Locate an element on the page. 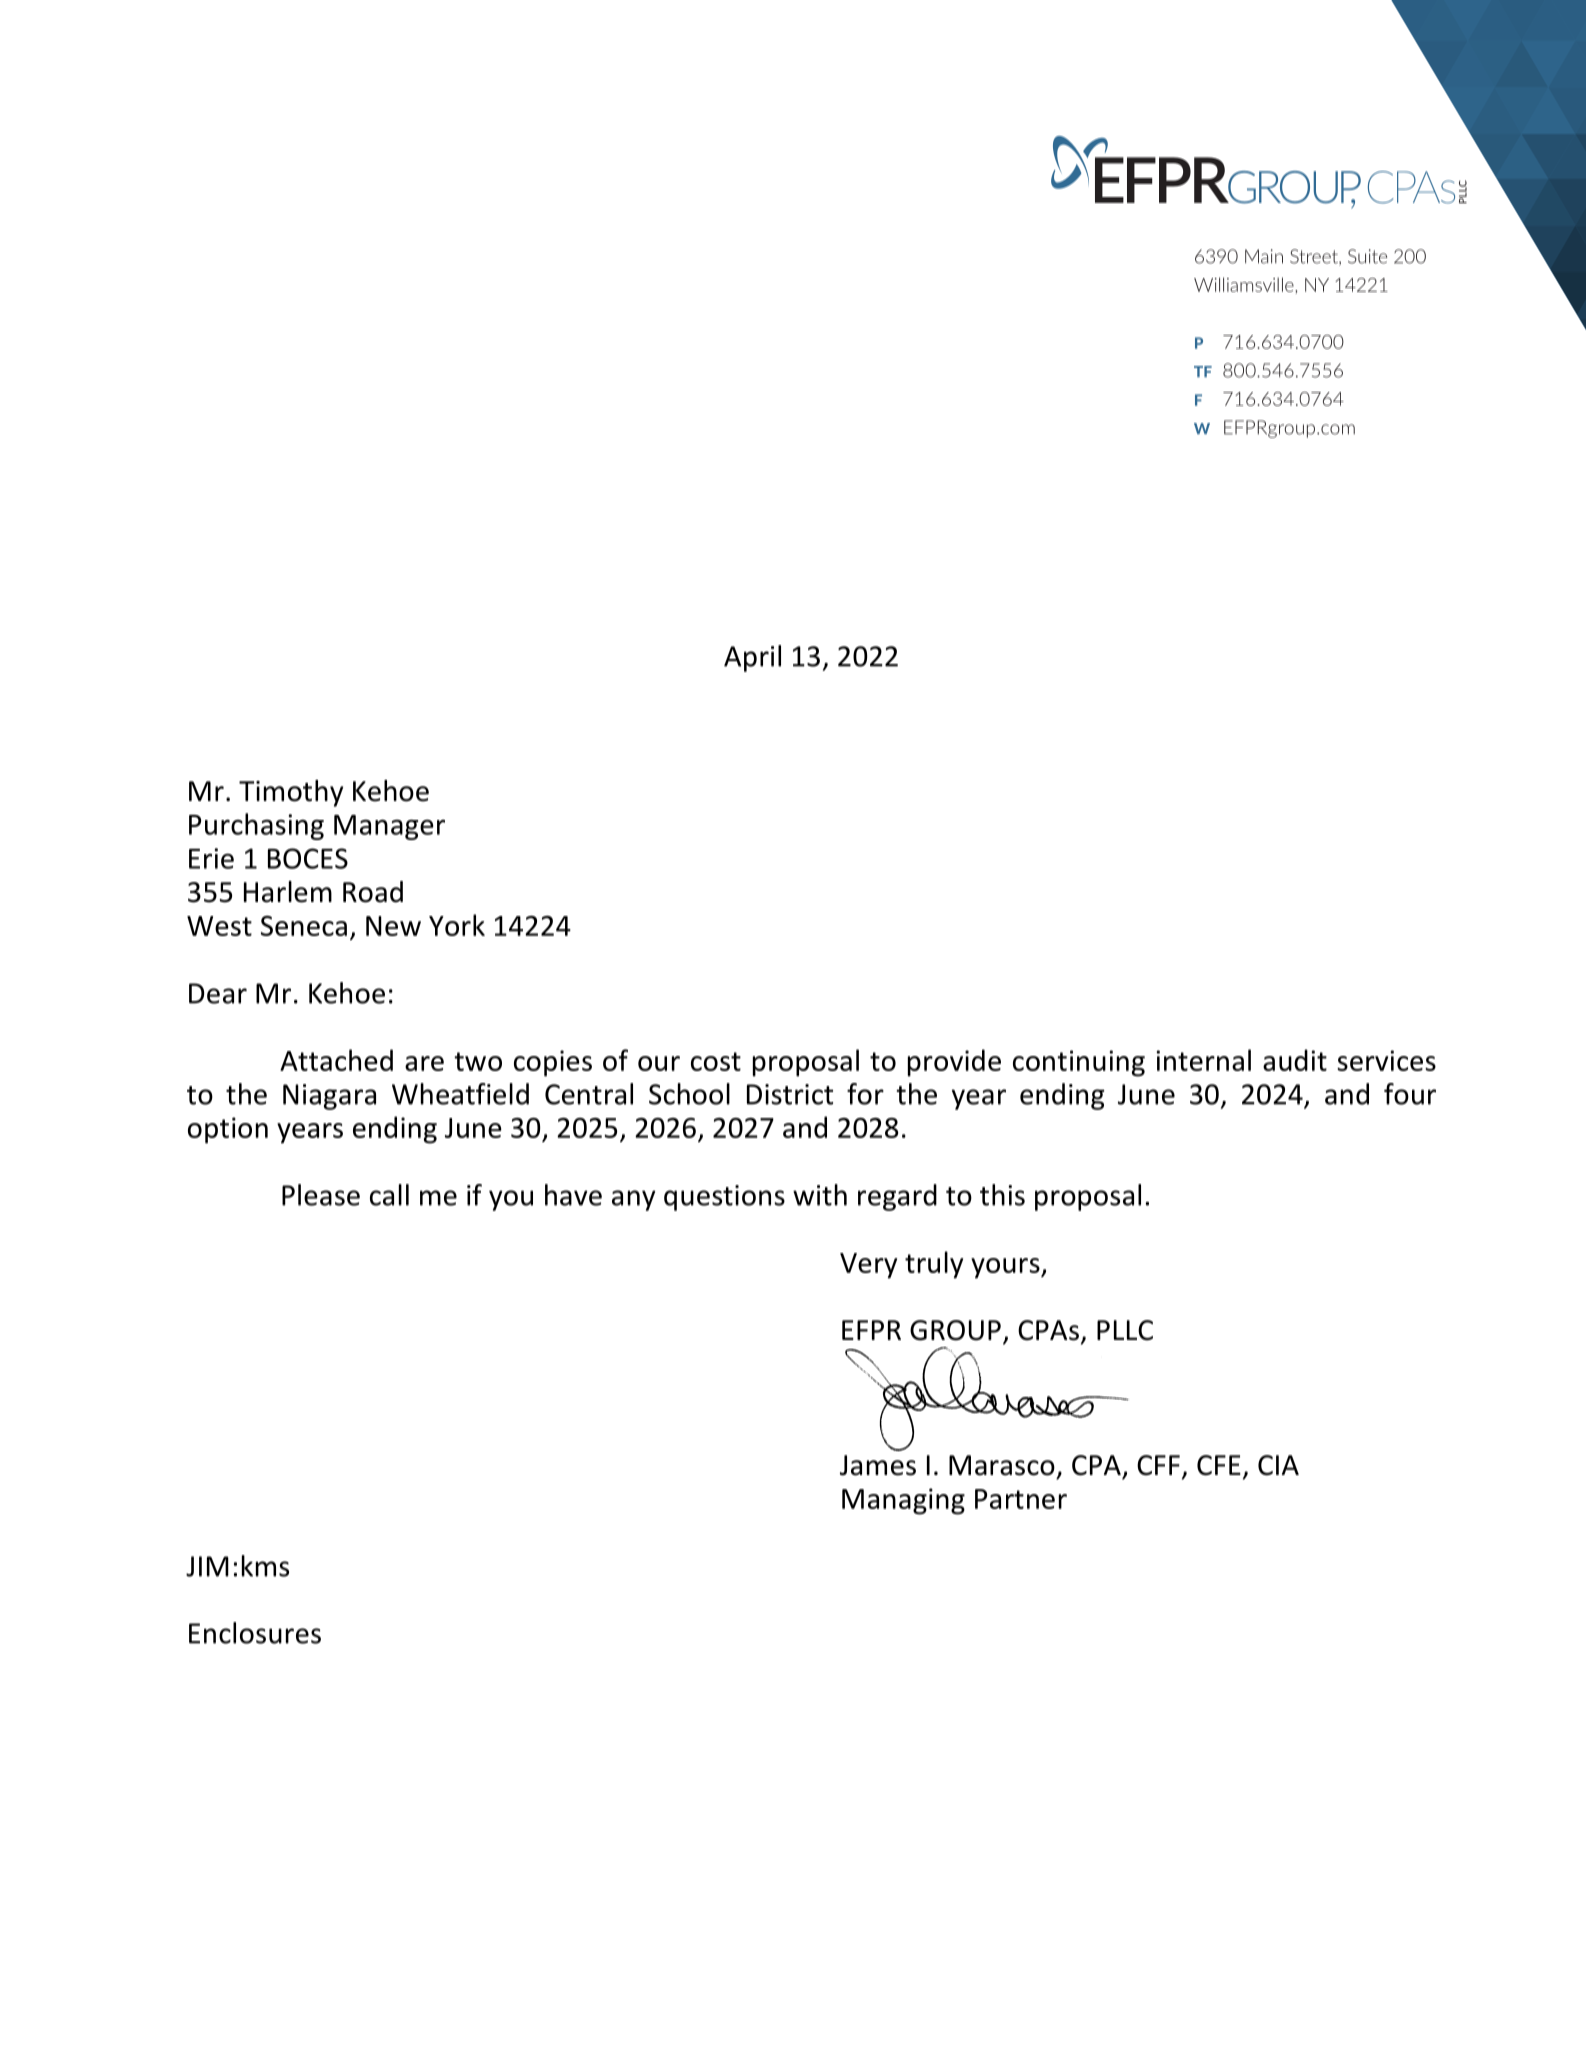 Image resolution: width=1586 pixels, height=2053 pixels. Enclosures is located at coordinates (255, 1633).
